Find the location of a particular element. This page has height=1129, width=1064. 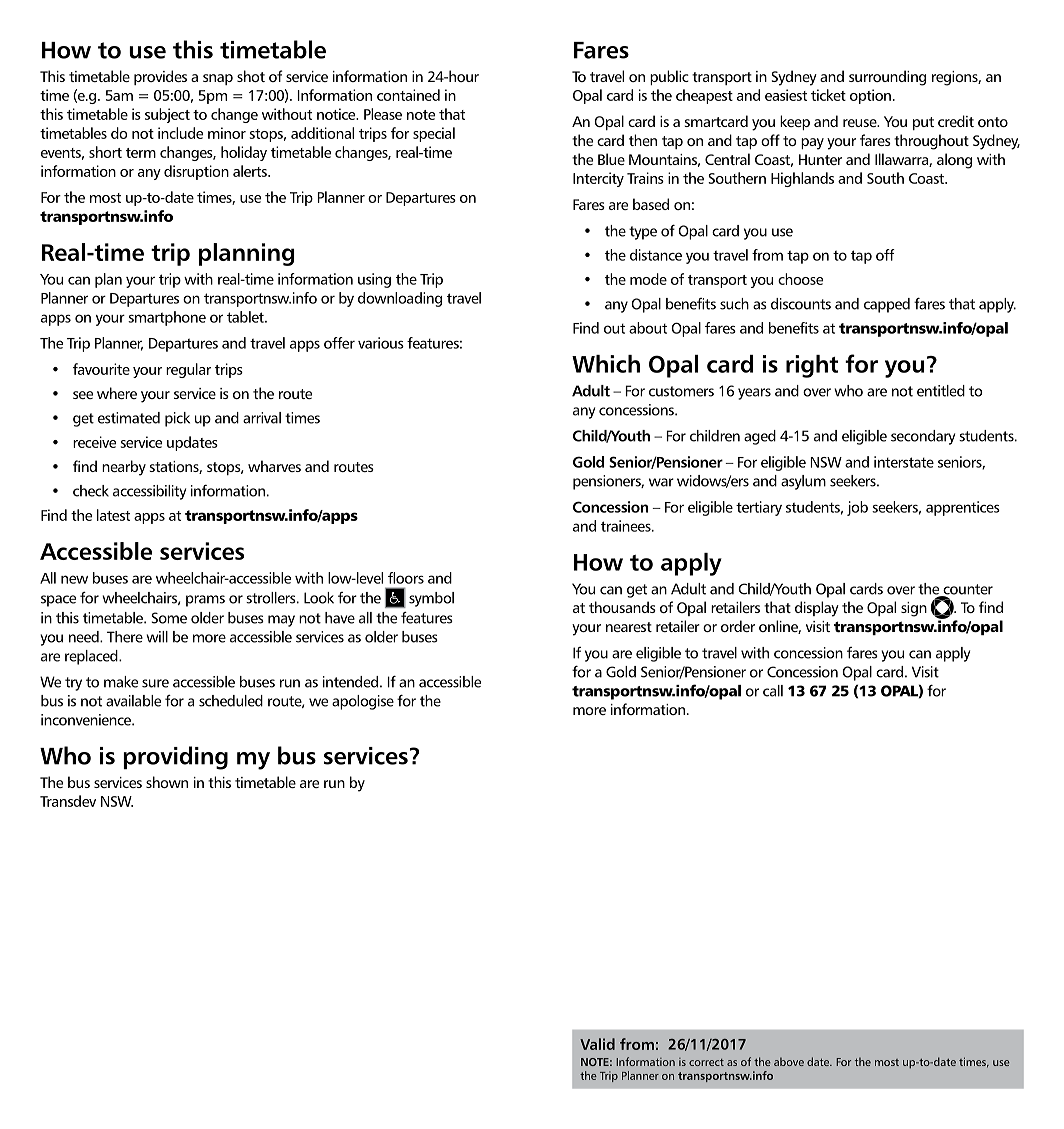

Valid is located at coordinates (597, 1044).
